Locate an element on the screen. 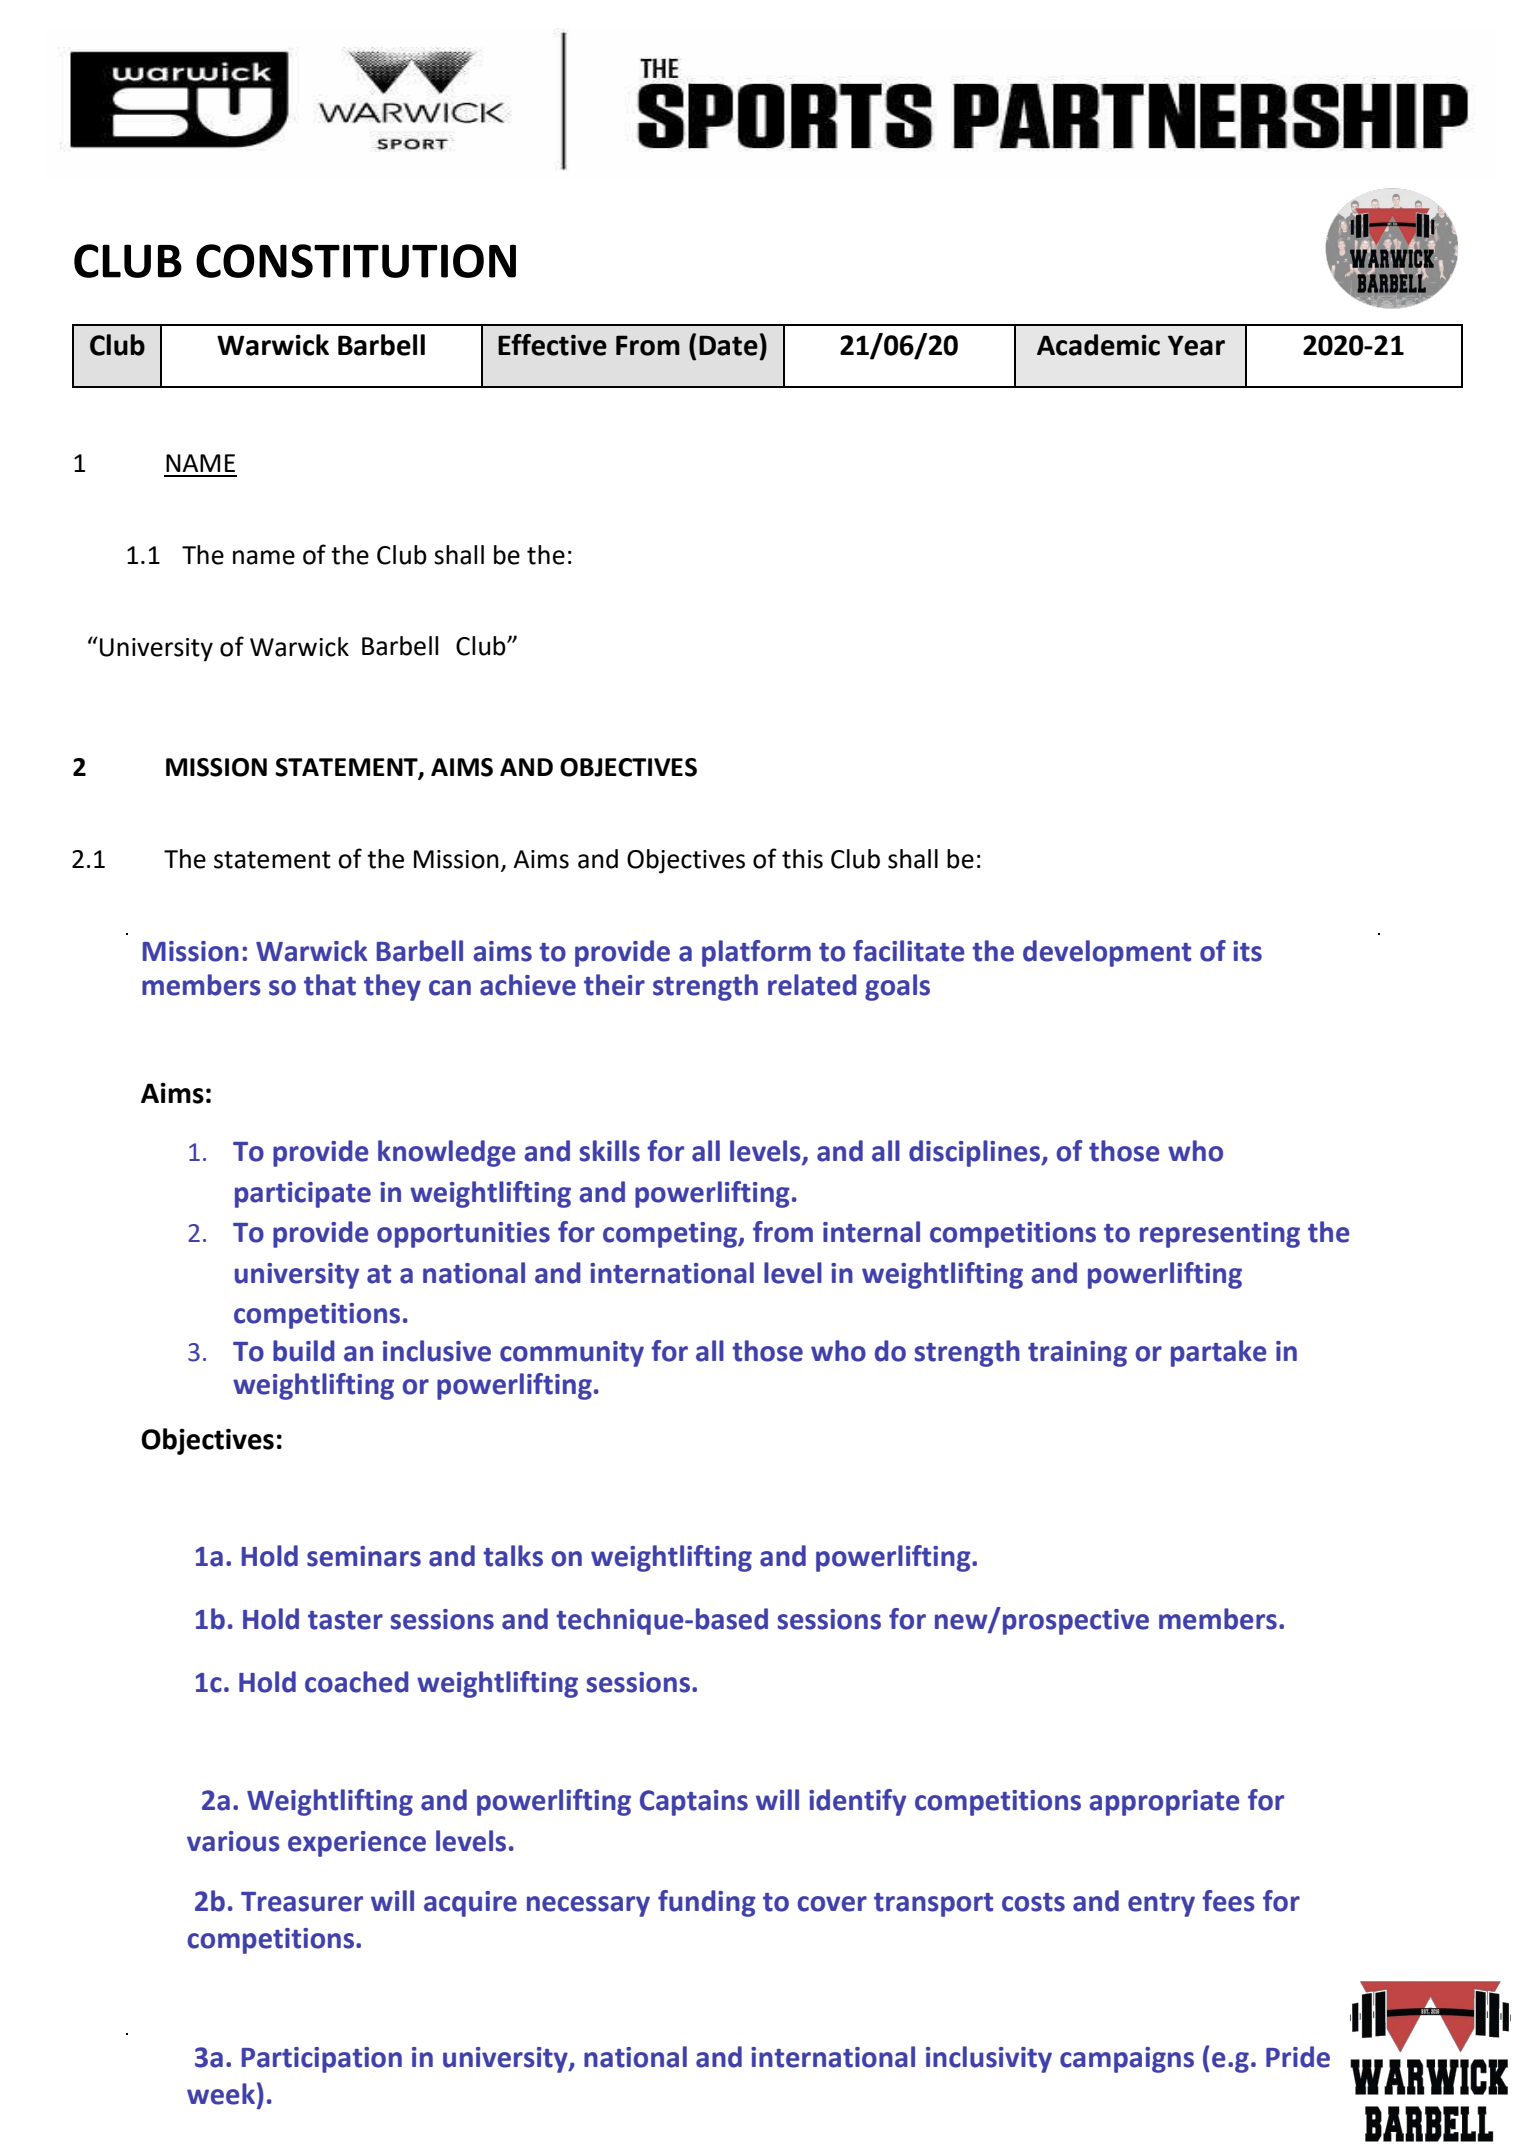  CONSTITUTION is located at coordinates (356, 261).
